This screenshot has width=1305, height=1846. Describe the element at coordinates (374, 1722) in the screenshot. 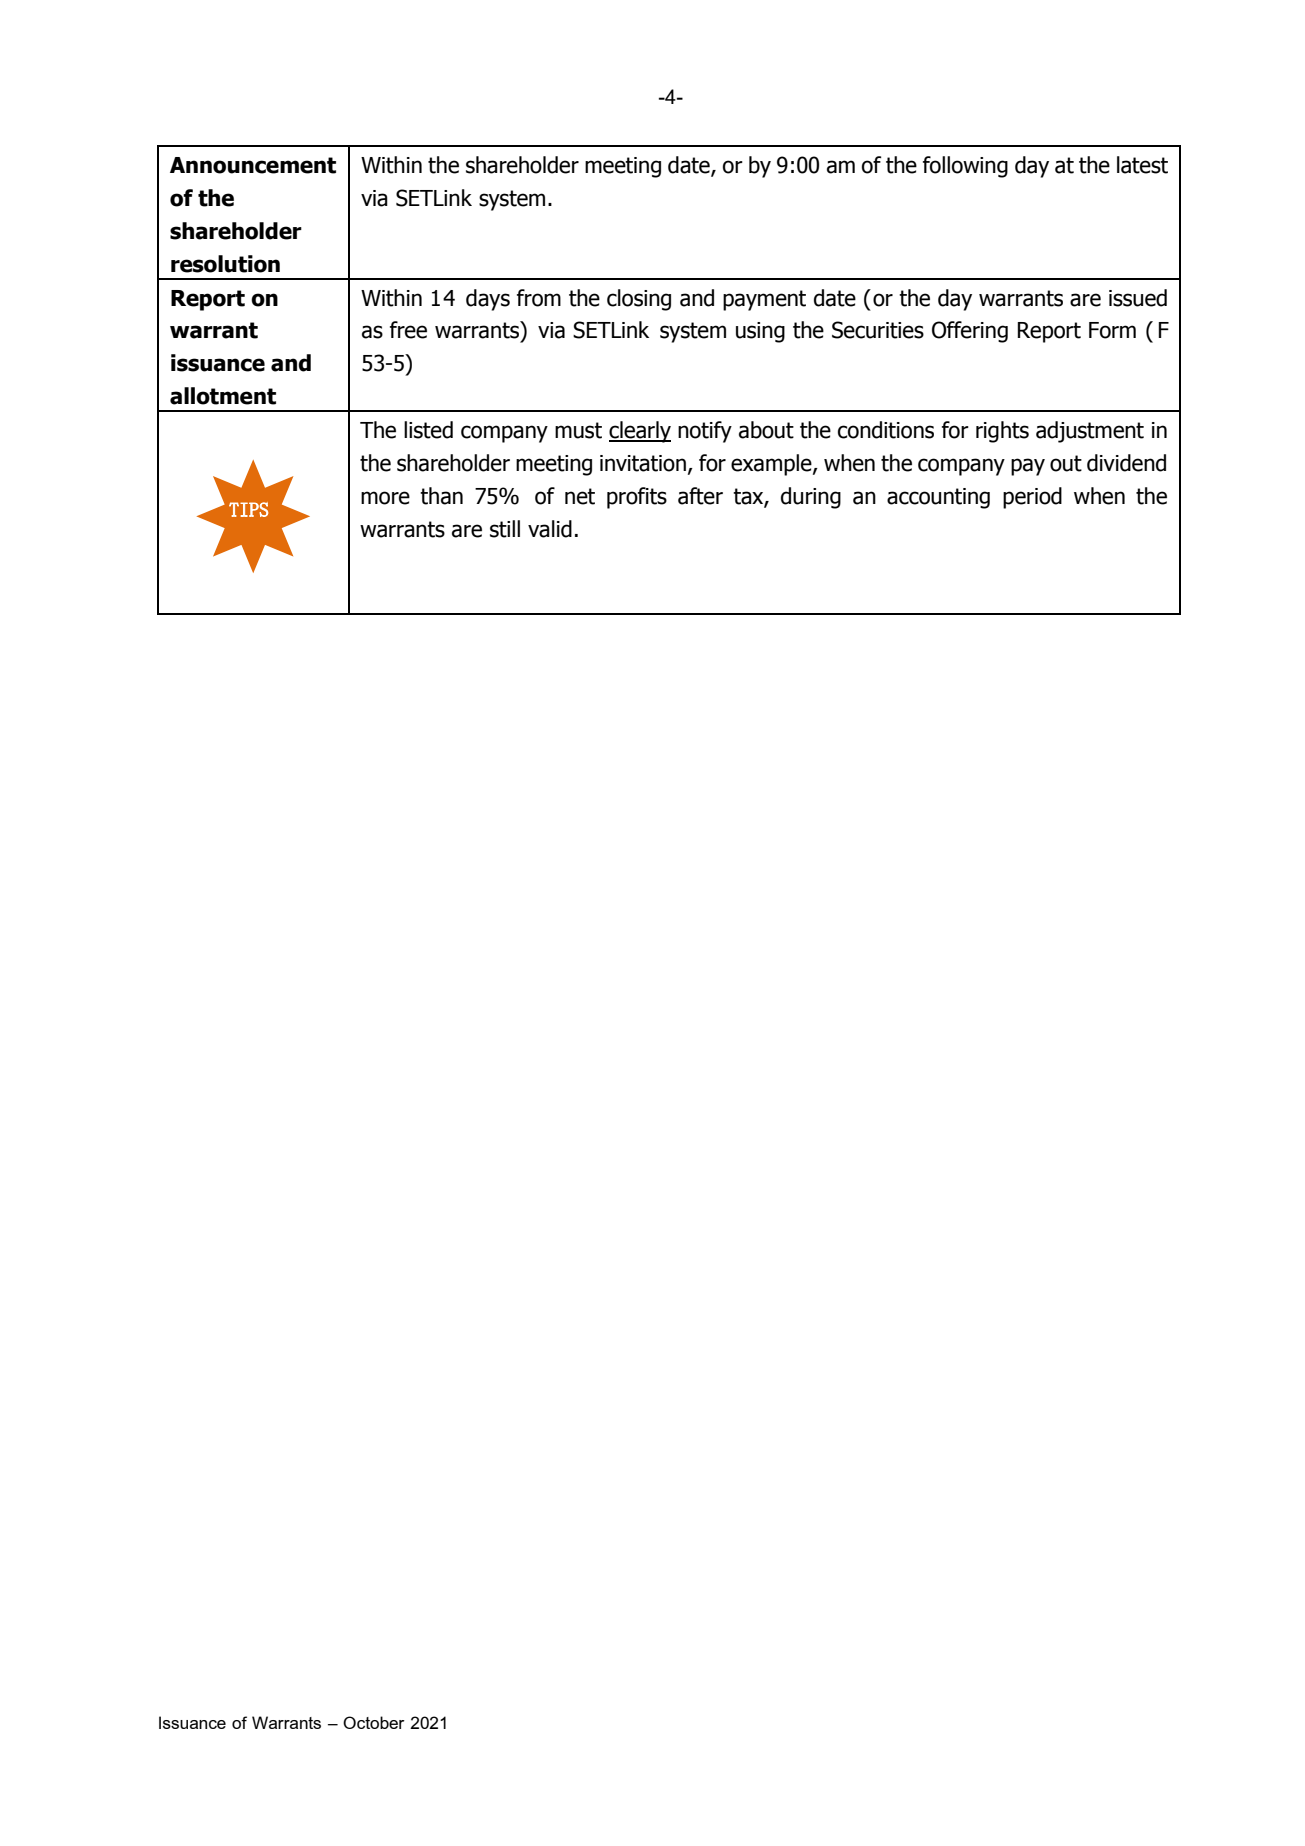

I see `October` at that location.
